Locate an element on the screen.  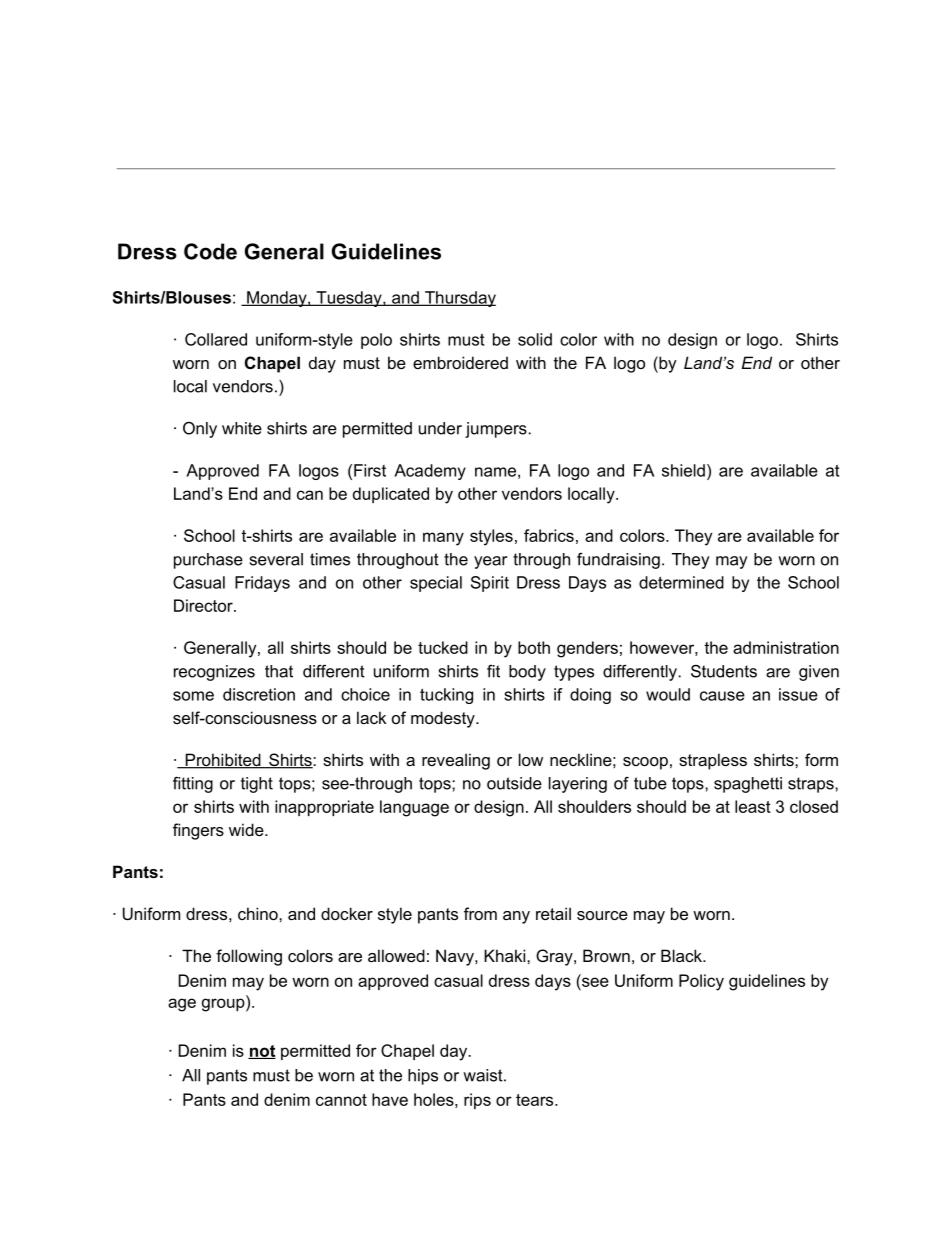
cannot is located at coordinates (341, 1100).
